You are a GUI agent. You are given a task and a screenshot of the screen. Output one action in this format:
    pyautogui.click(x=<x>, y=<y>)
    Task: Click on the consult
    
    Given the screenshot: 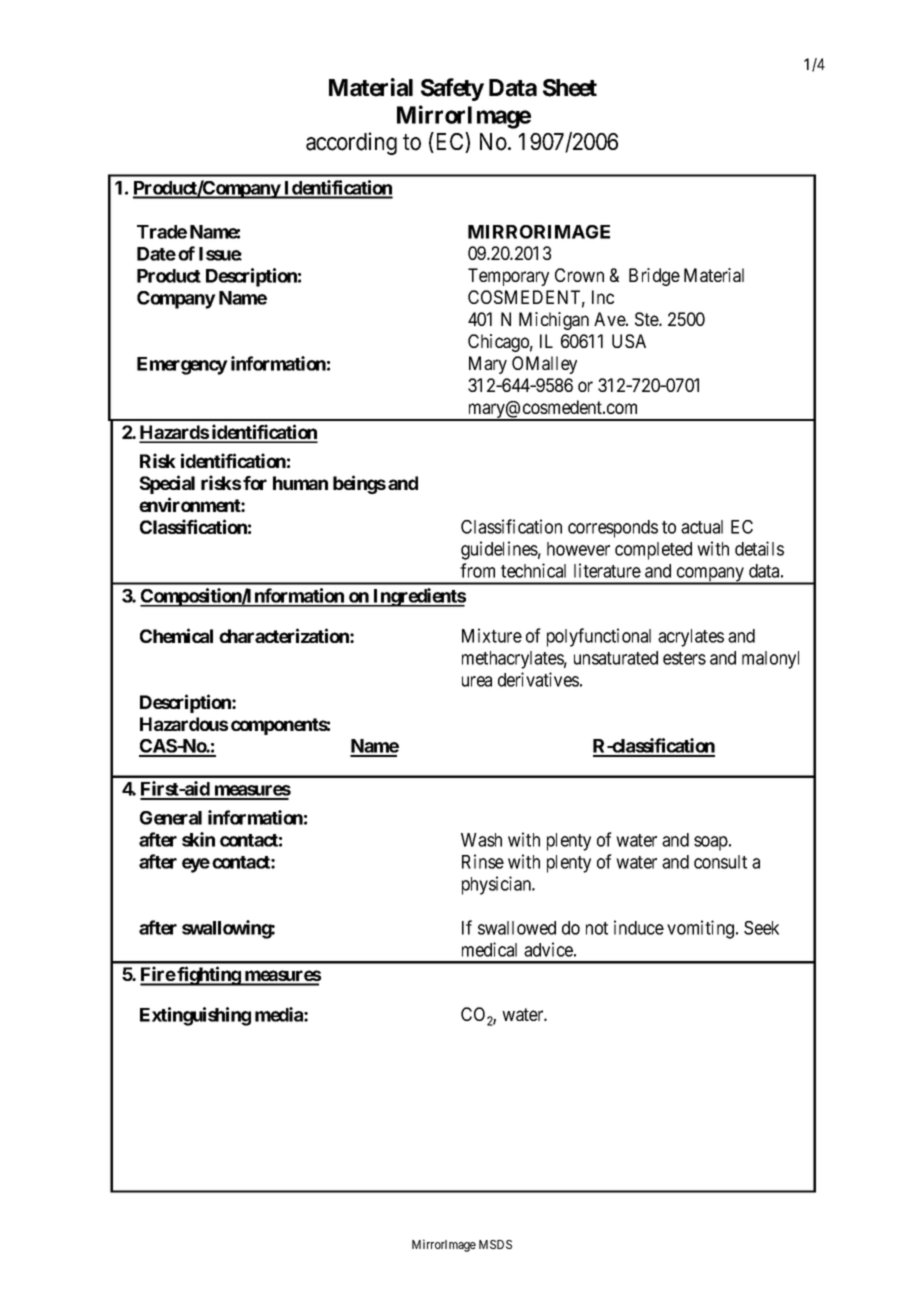 What is the action you would take?
    pyautogui.click(x=720, y=862)
